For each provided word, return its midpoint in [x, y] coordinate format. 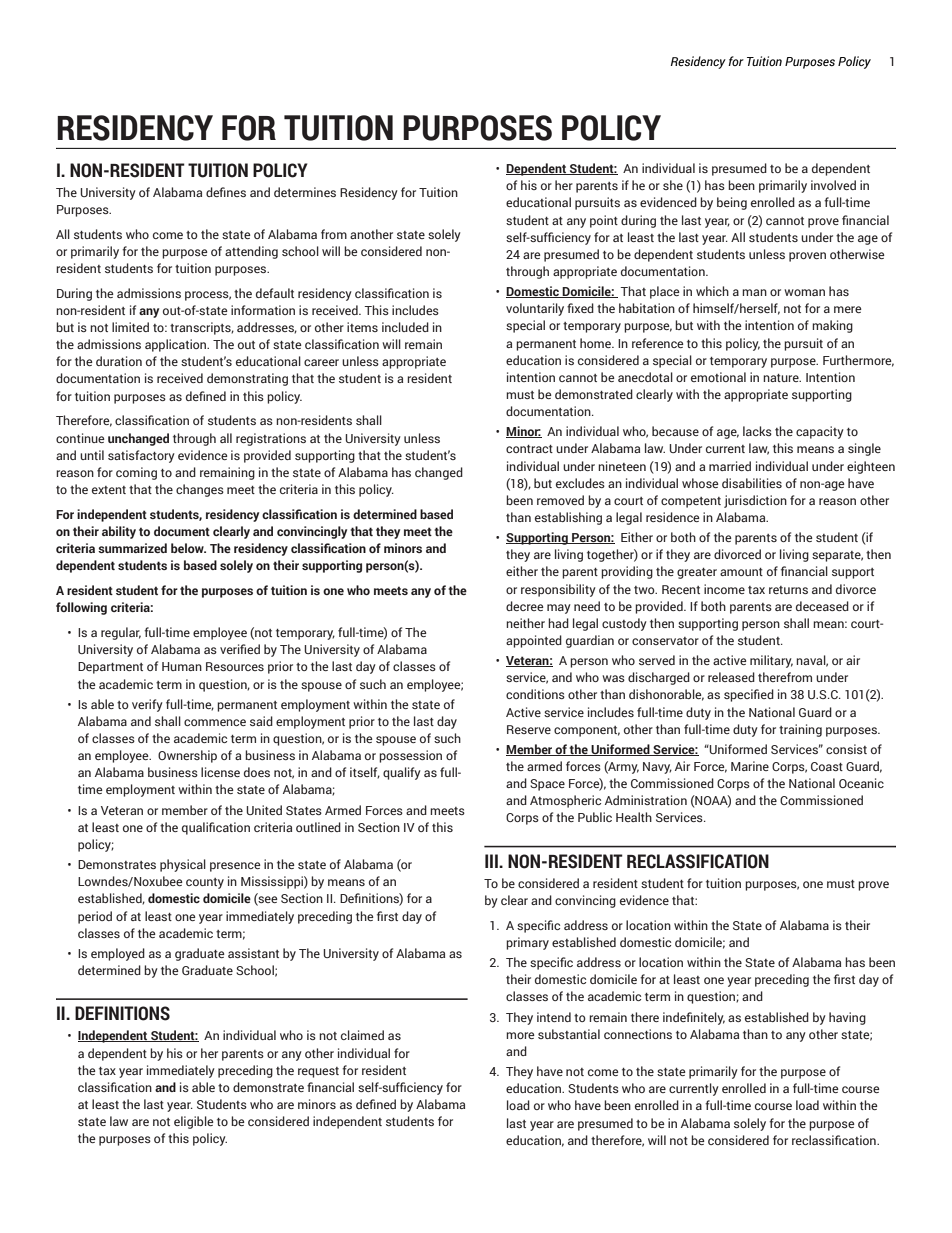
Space [547, 785]
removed [560, 500]
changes [200, 490]
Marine [750, 766]
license [220, 772]
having [847, 1018]
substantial [569, 1034]
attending [251, 252]
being [732, 203]
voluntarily [535, 309]
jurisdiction [755, 501]
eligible [194, 1122]
